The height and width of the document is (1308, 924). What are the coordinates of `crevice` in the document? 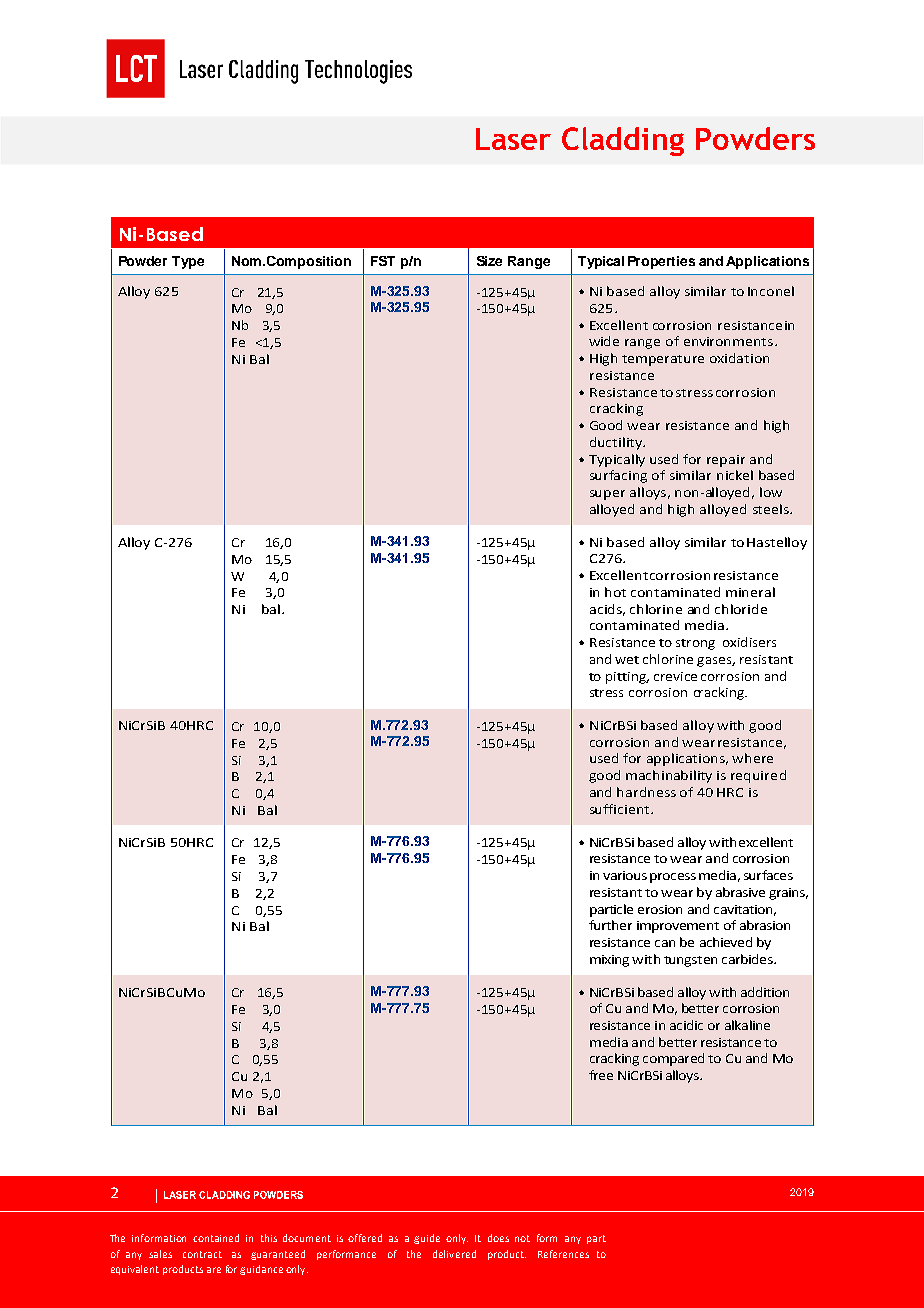 It's located at (675, 676).
